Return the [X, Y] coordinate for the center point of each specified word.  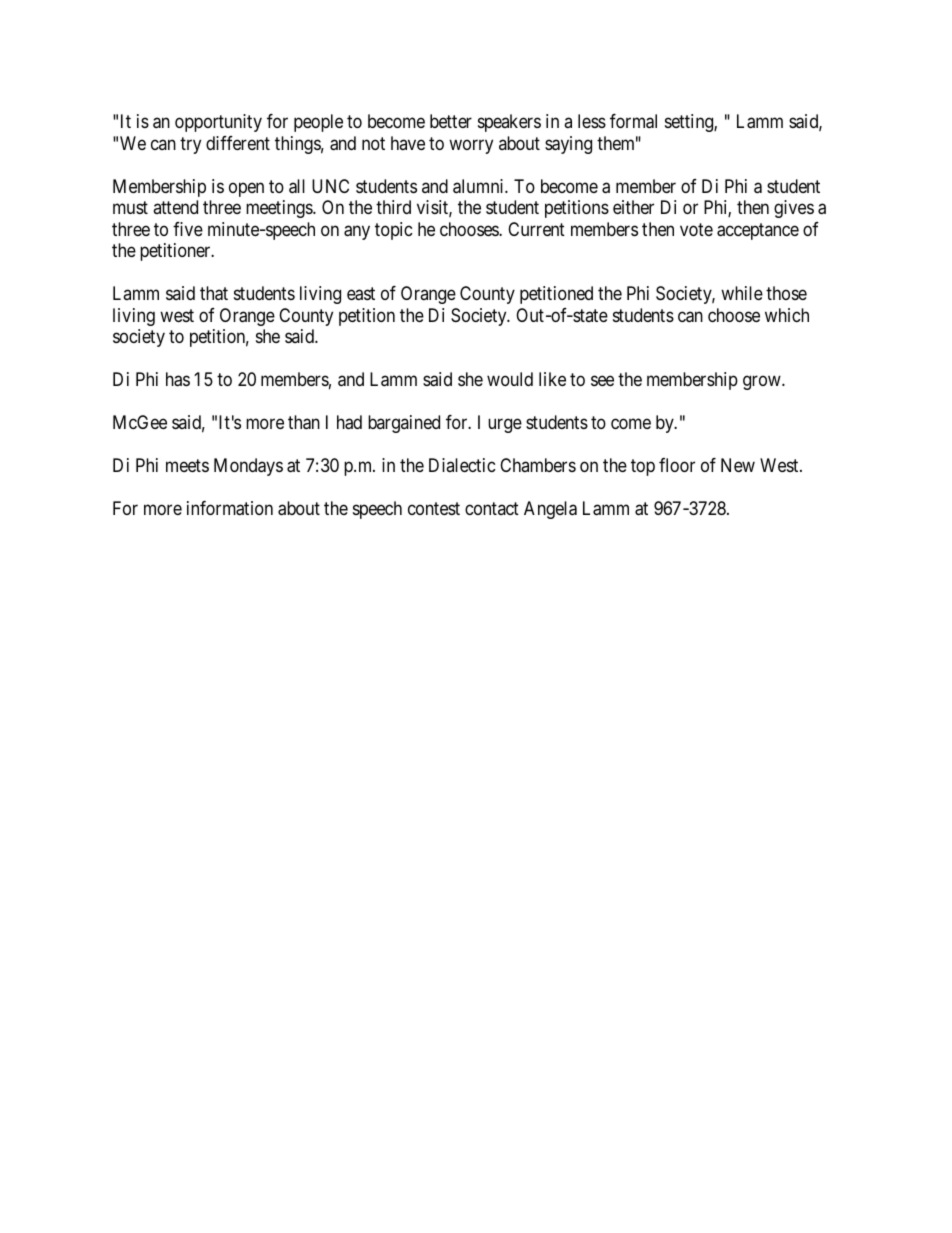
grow [763, 383]
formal [633, 121]
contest [434, 508]
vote [696, 229]
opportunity [218, 123]
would [510, 379]
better [451, 121]
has [178, 379]
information [230, 508]
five [188, 229]
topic [394, 231]
